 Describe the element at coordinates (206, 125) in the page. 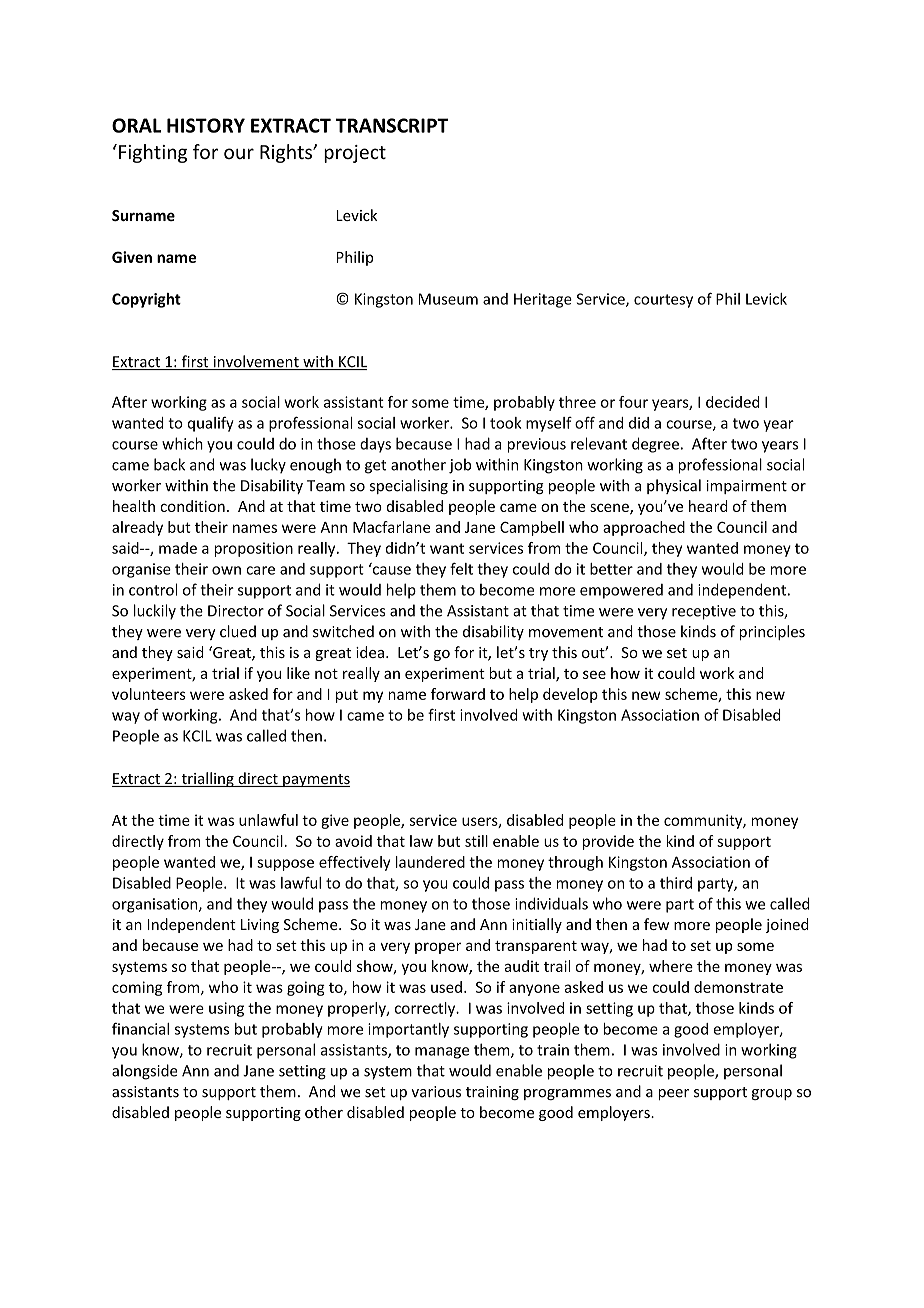

I see `HISTORY` at that location.
